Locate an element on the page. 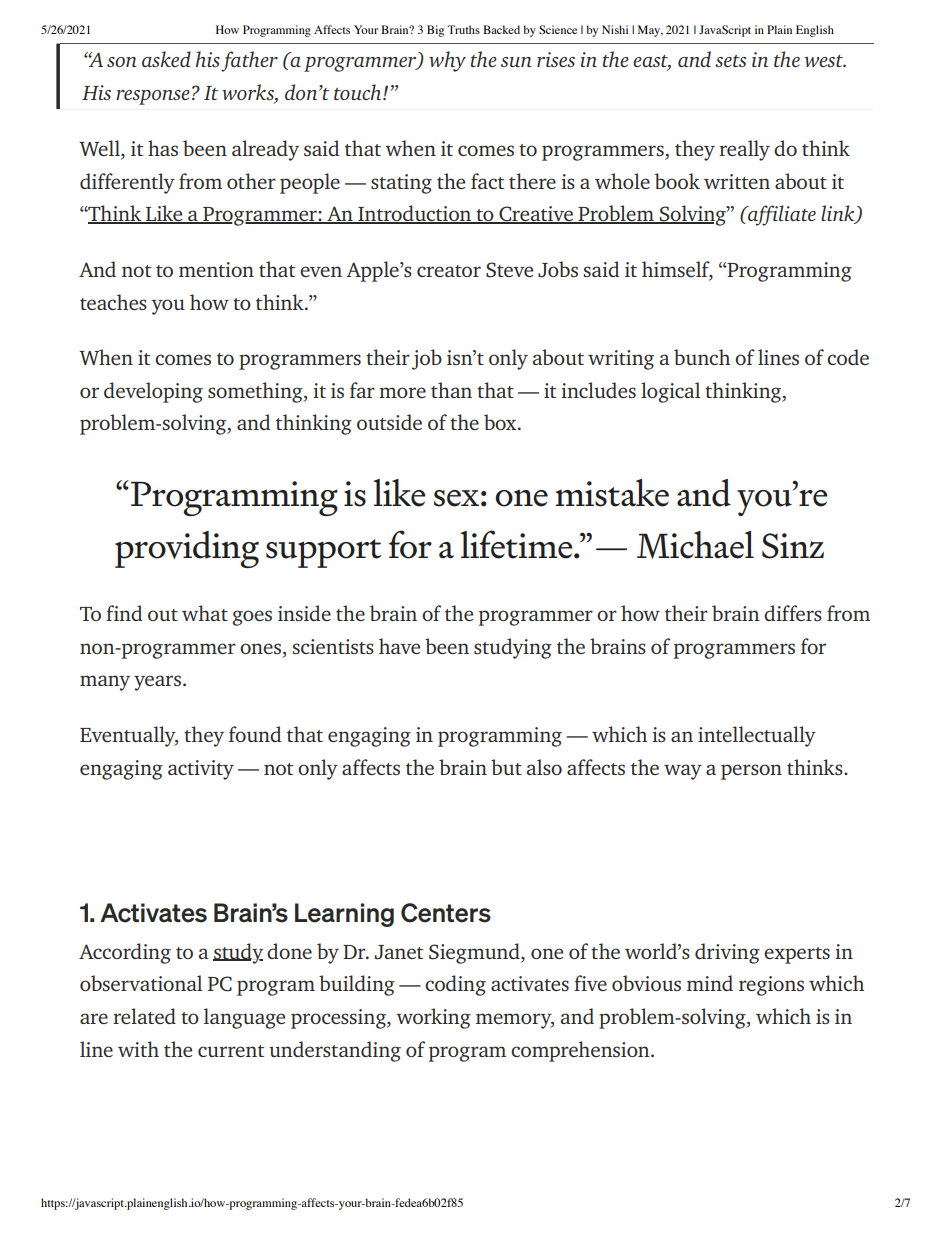 This image has height=1233, width=952. related is located at coordinates (144, 1016).
